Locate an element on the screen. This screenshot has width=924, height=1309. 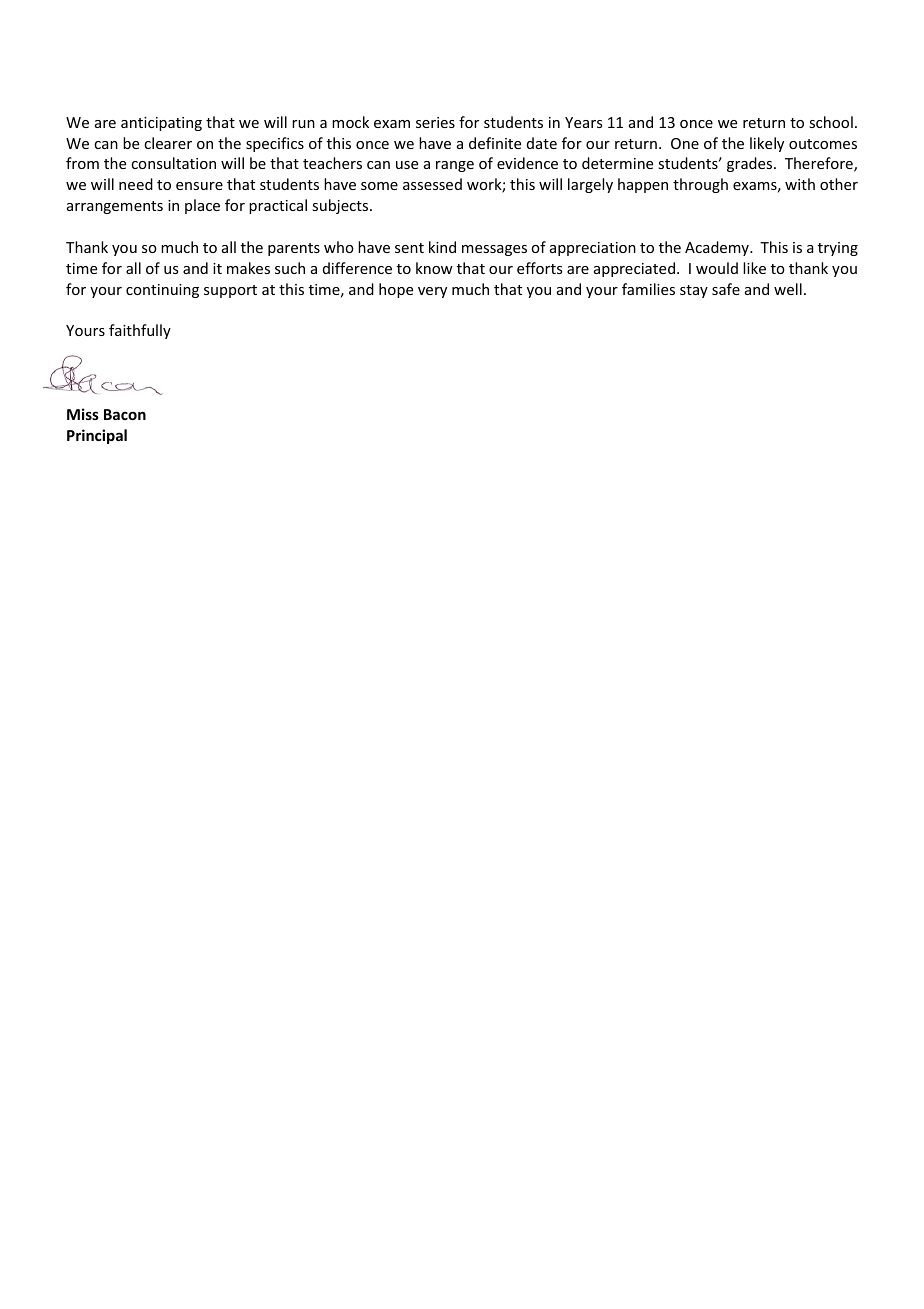
anticipating is located at coordinates (161, 124).
